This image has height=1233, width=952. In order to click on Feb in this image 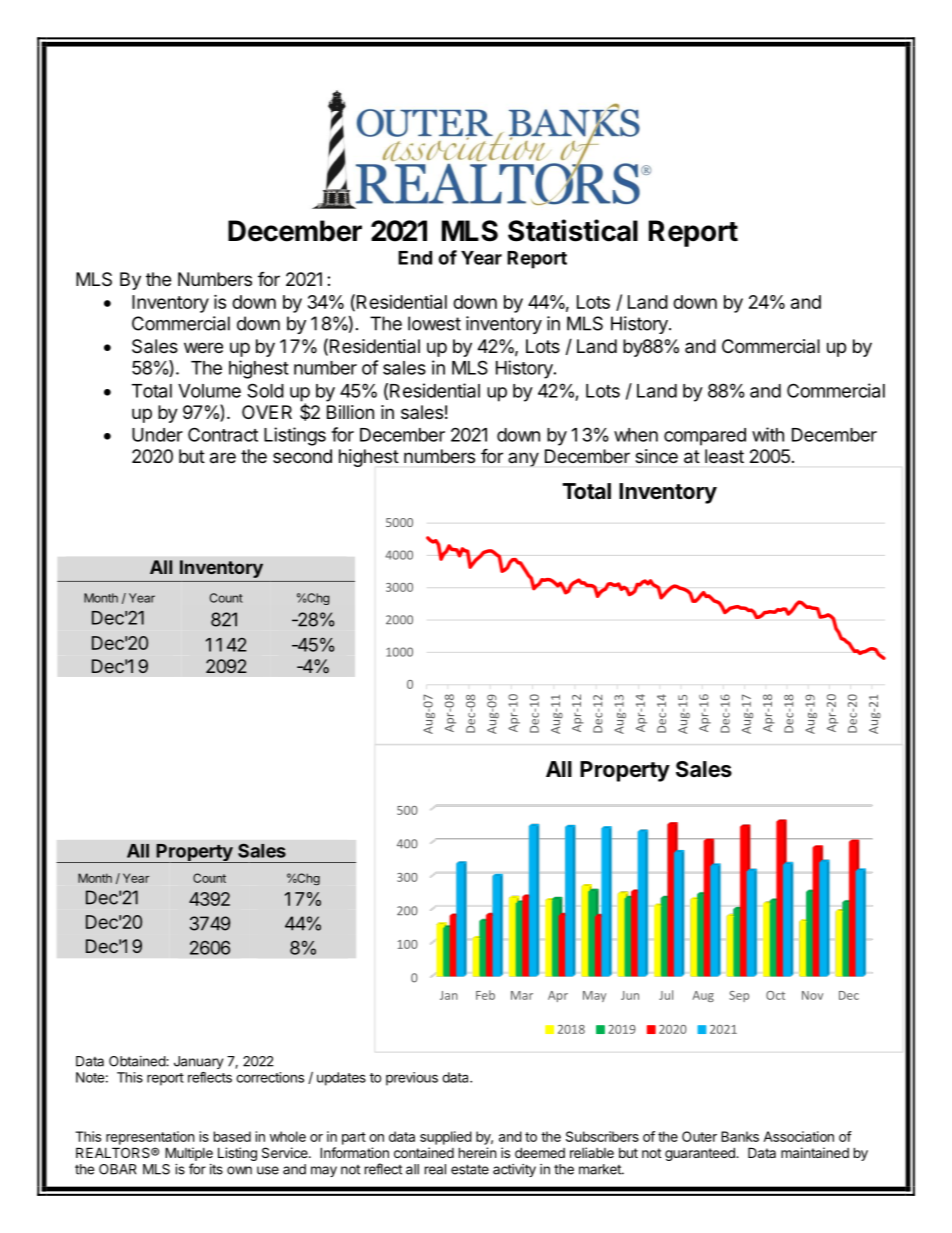, I will do `click(485, 995)`.
